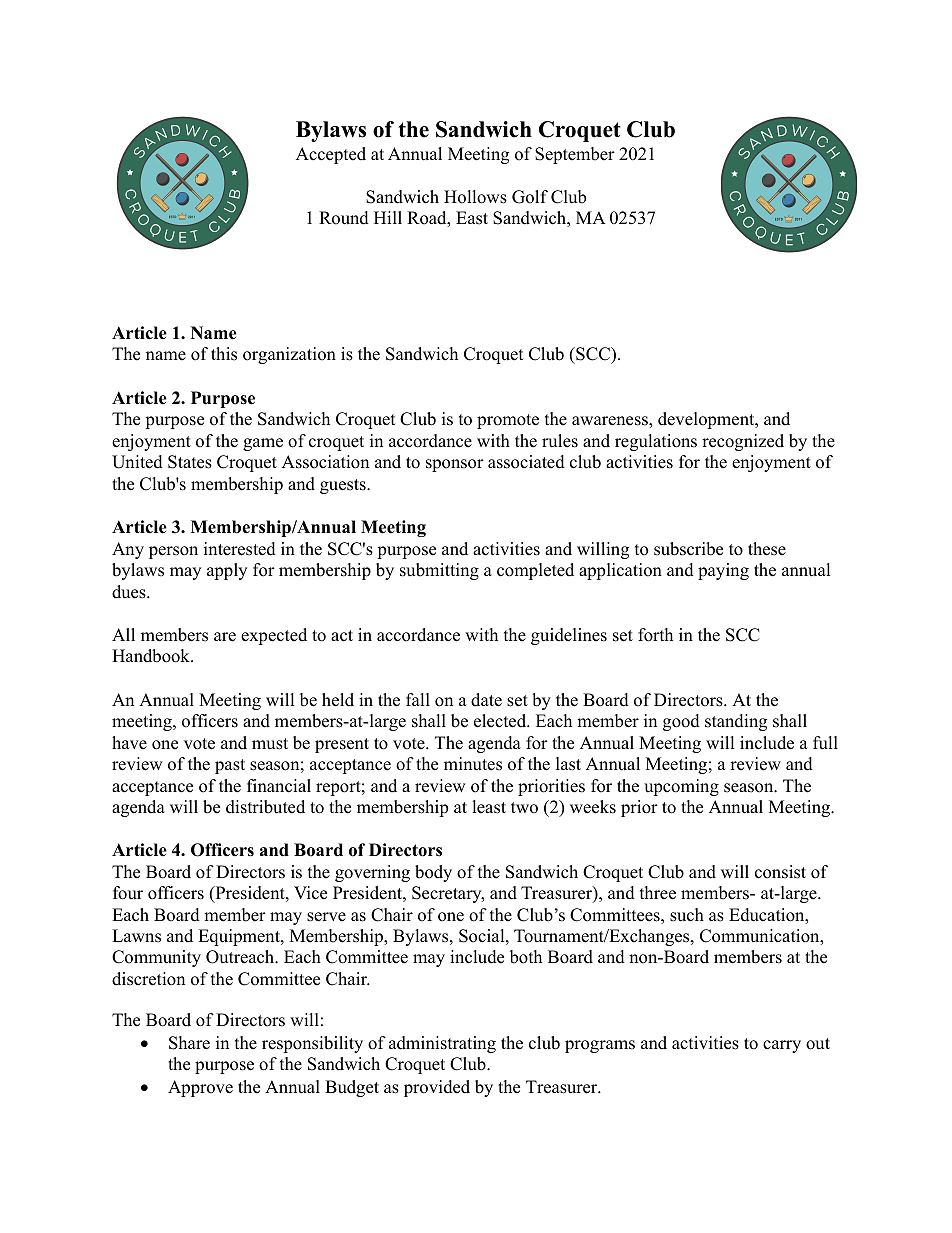 The image size is (952, 1233). What do you see at coordinates (780, 872) in the image?
I see `consist` at bounding box center [780, 872].
